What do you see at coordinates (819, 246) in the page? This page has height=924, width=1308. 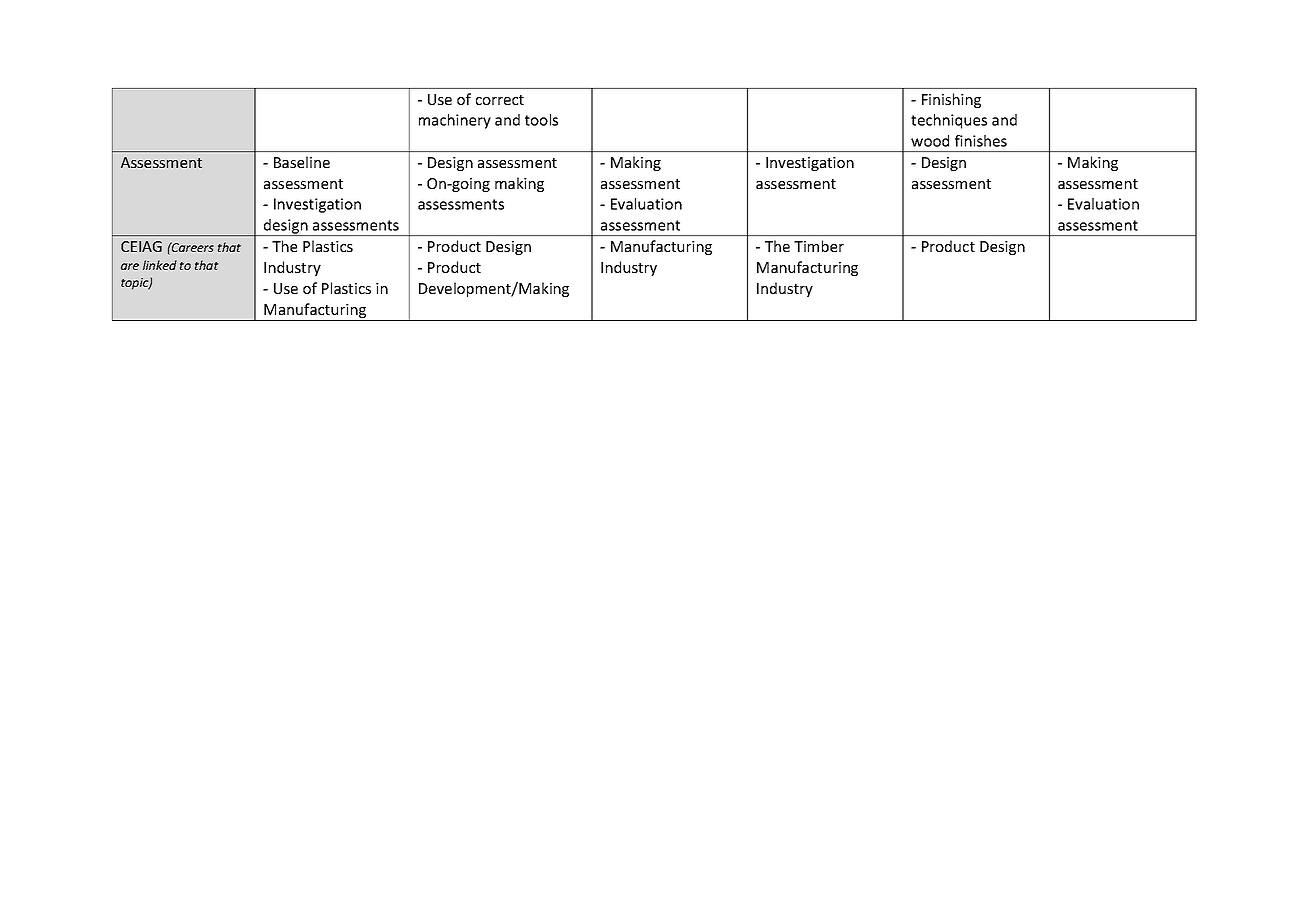 I see `Timber` at bounding box center [819, 246].
